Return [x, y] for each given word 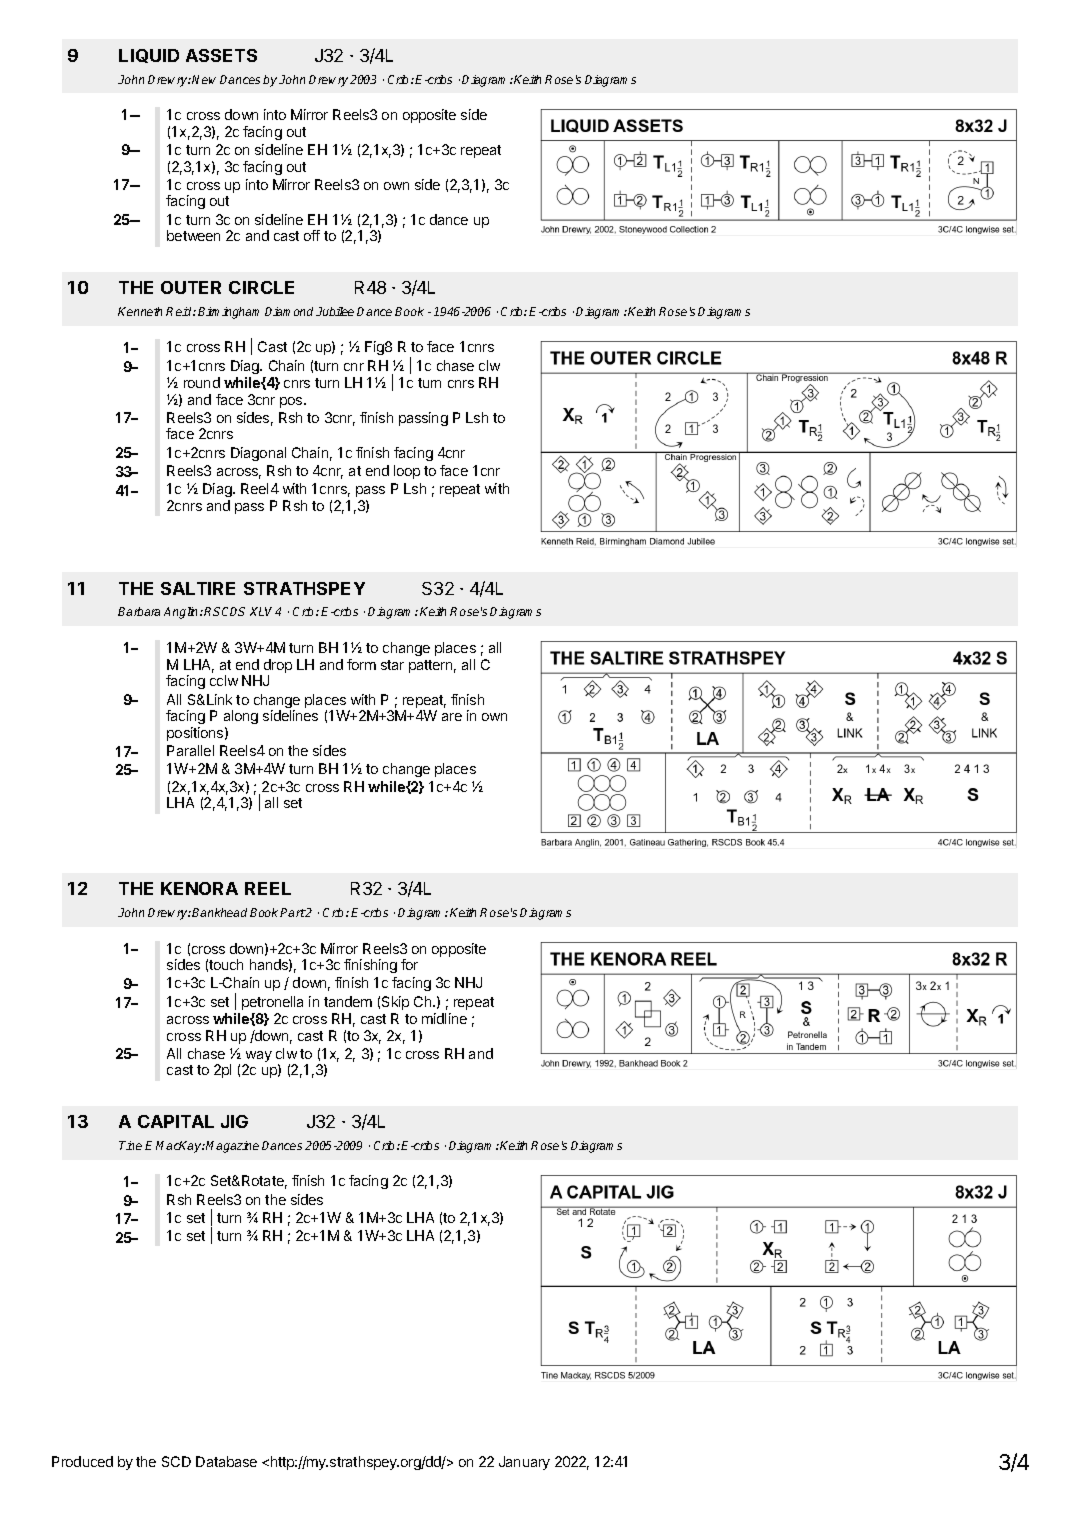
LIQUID [149, 56]
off [312, 235]
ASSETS [221, 55]
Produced [82, 1461]
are [452, 717]
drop [278, 667]
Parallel [190, 750]
